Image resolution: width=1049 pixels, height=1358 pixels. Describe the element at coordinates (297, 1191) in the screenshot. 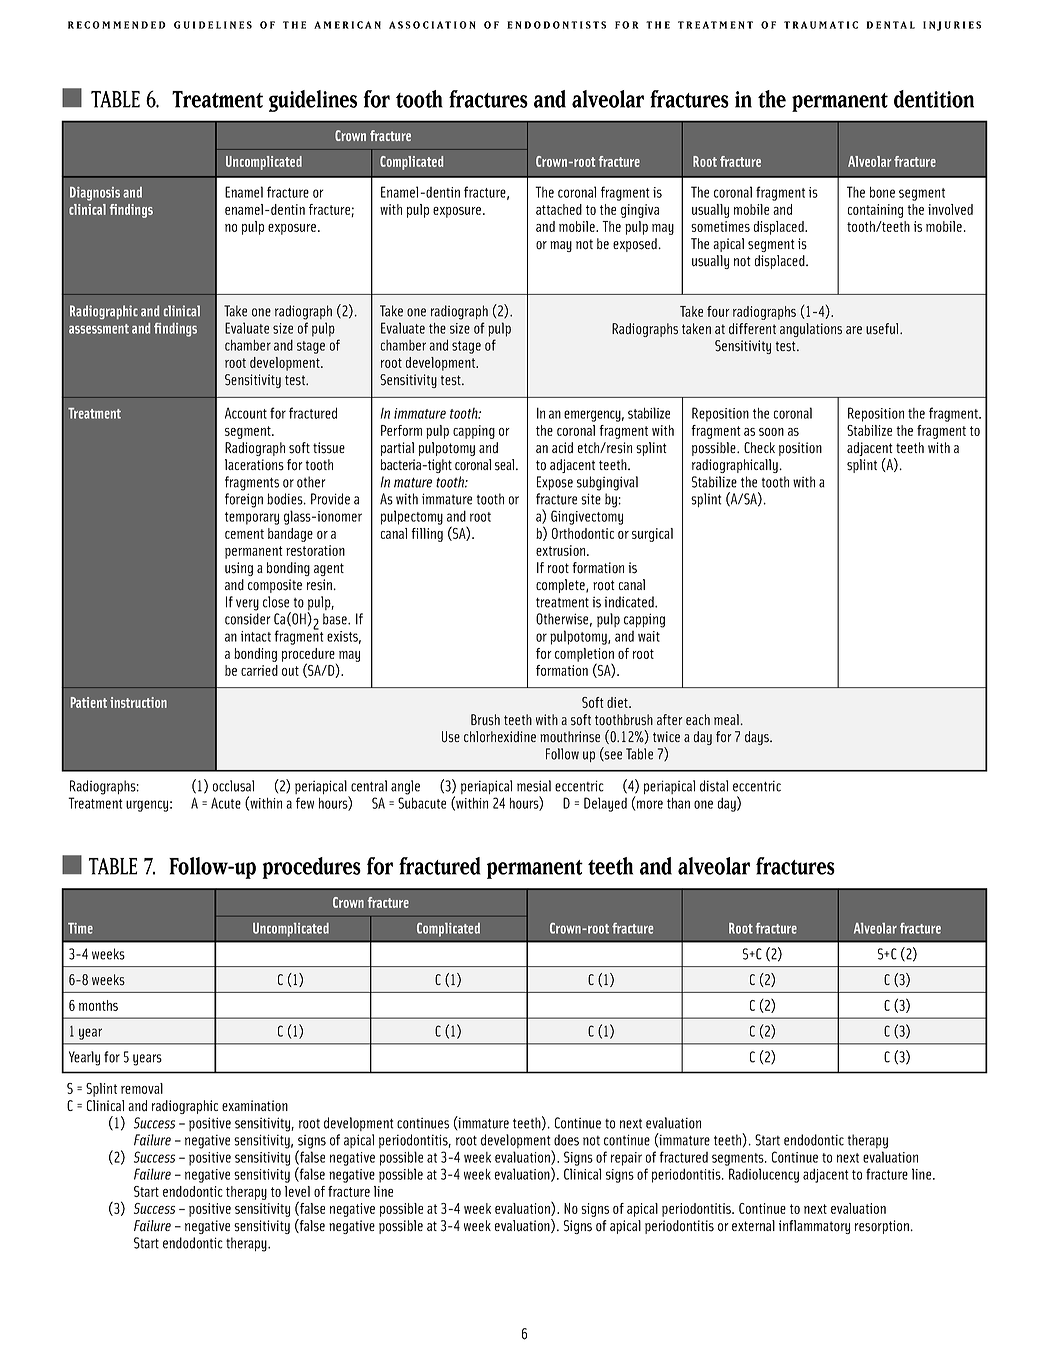

I see `level` at that location.
